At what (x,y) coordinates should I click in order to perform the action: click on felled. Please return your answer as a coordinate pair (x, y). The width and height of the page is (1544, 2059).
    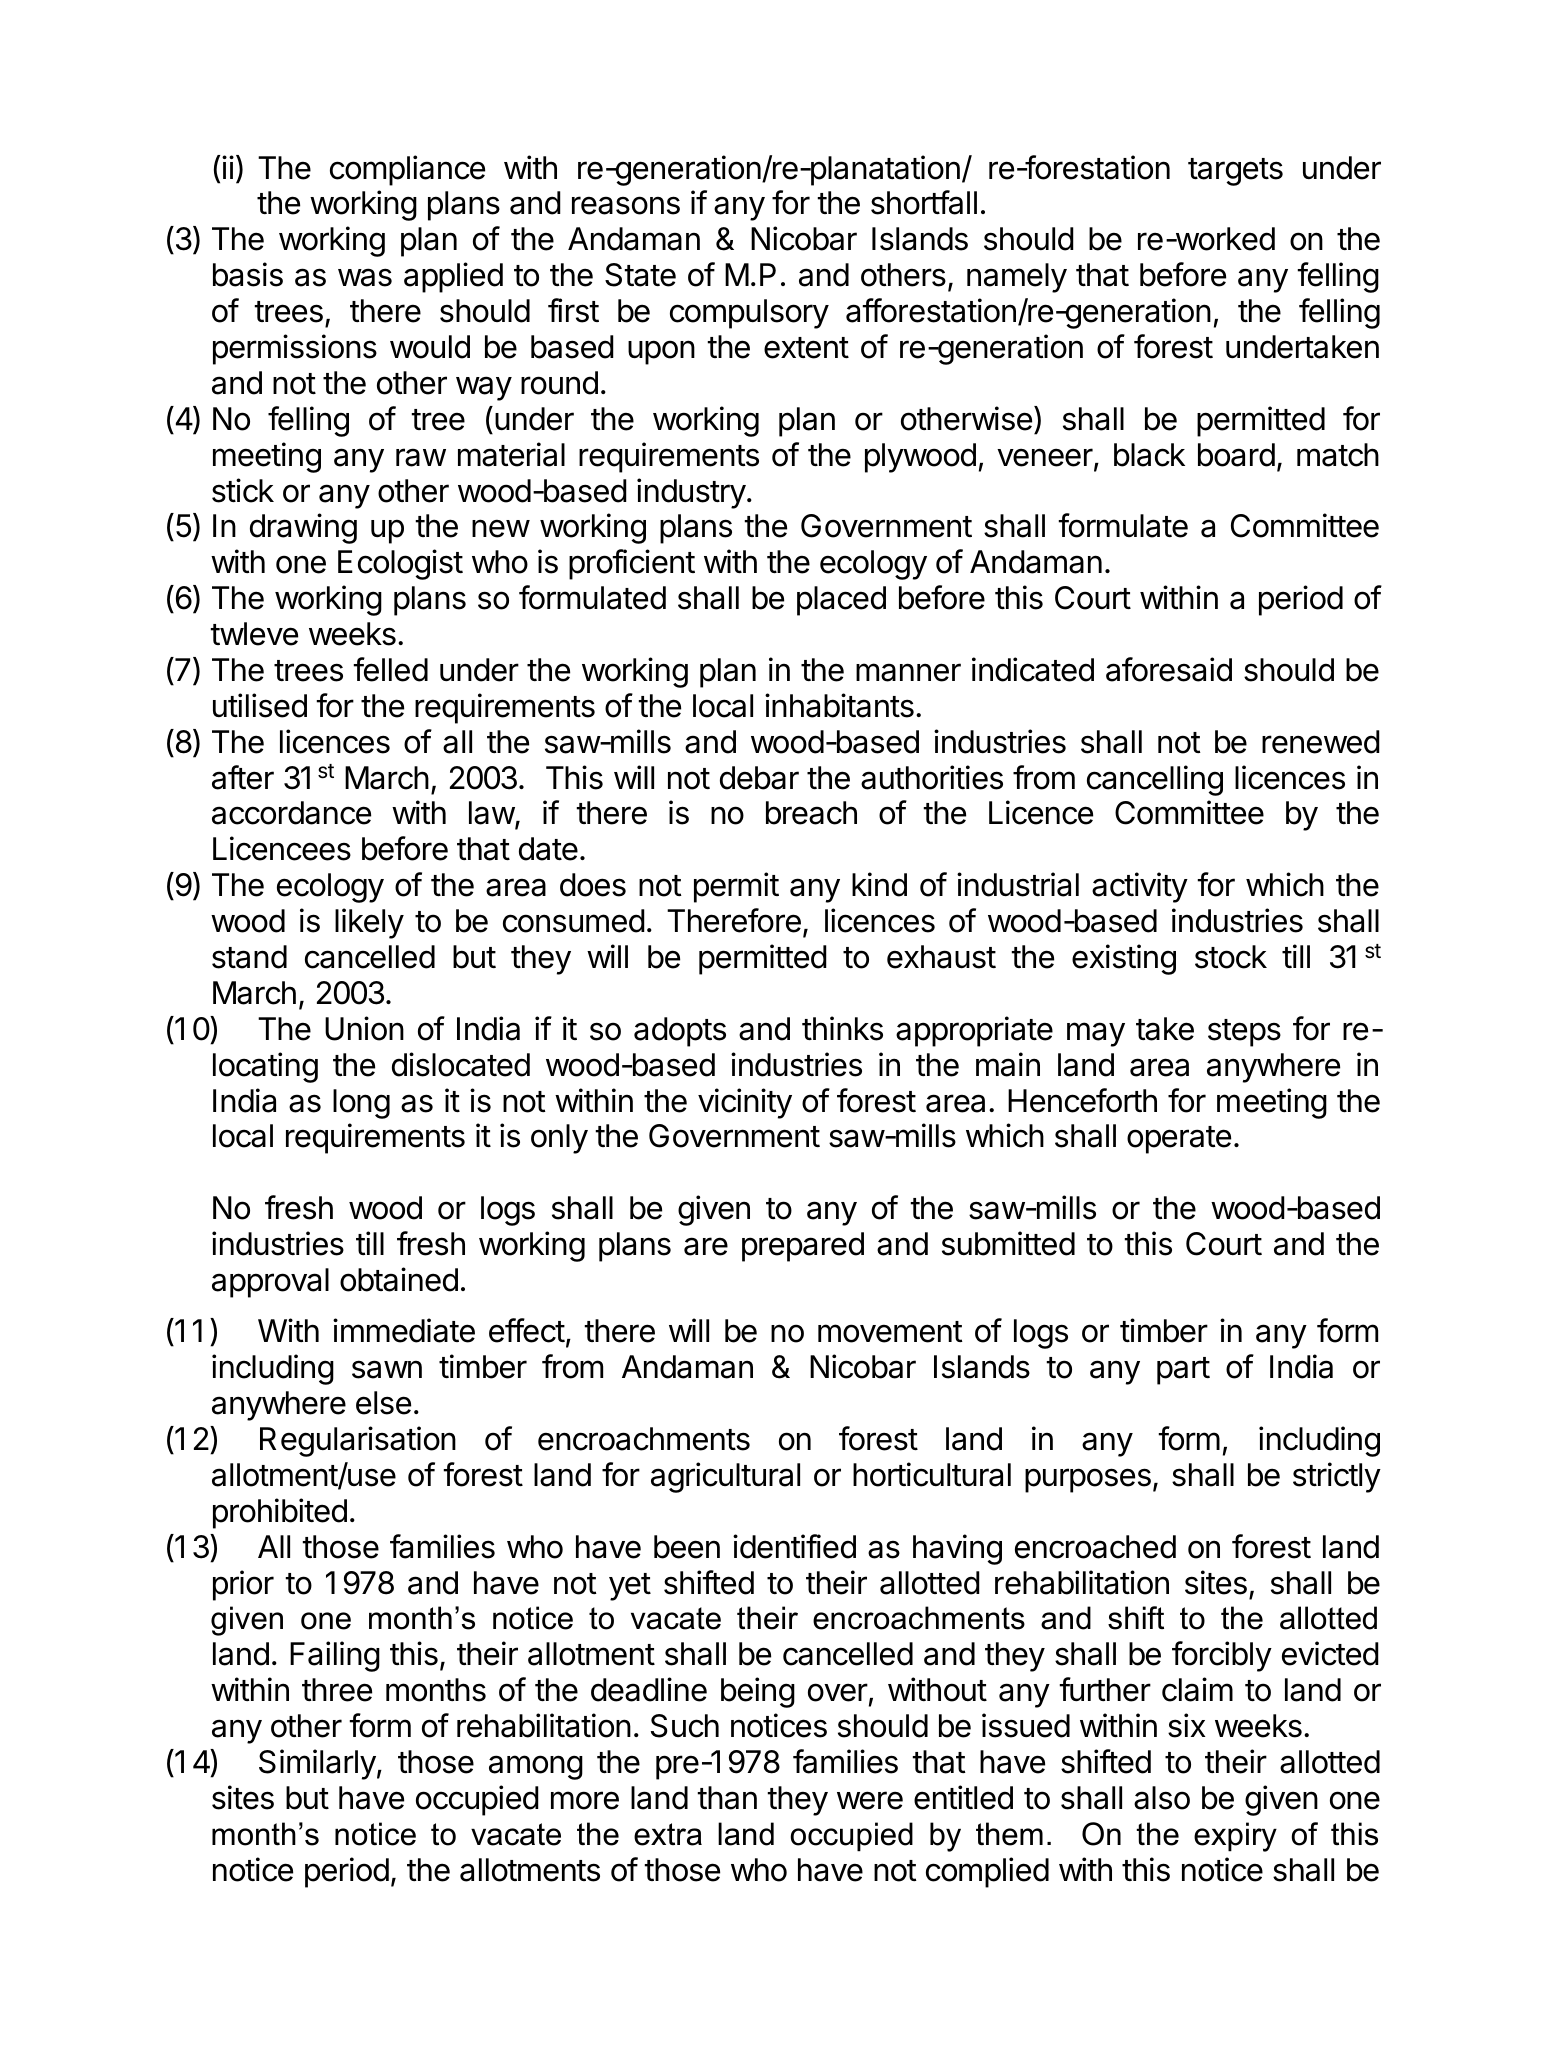
    Looking at the image, I should click on (390, 669).
